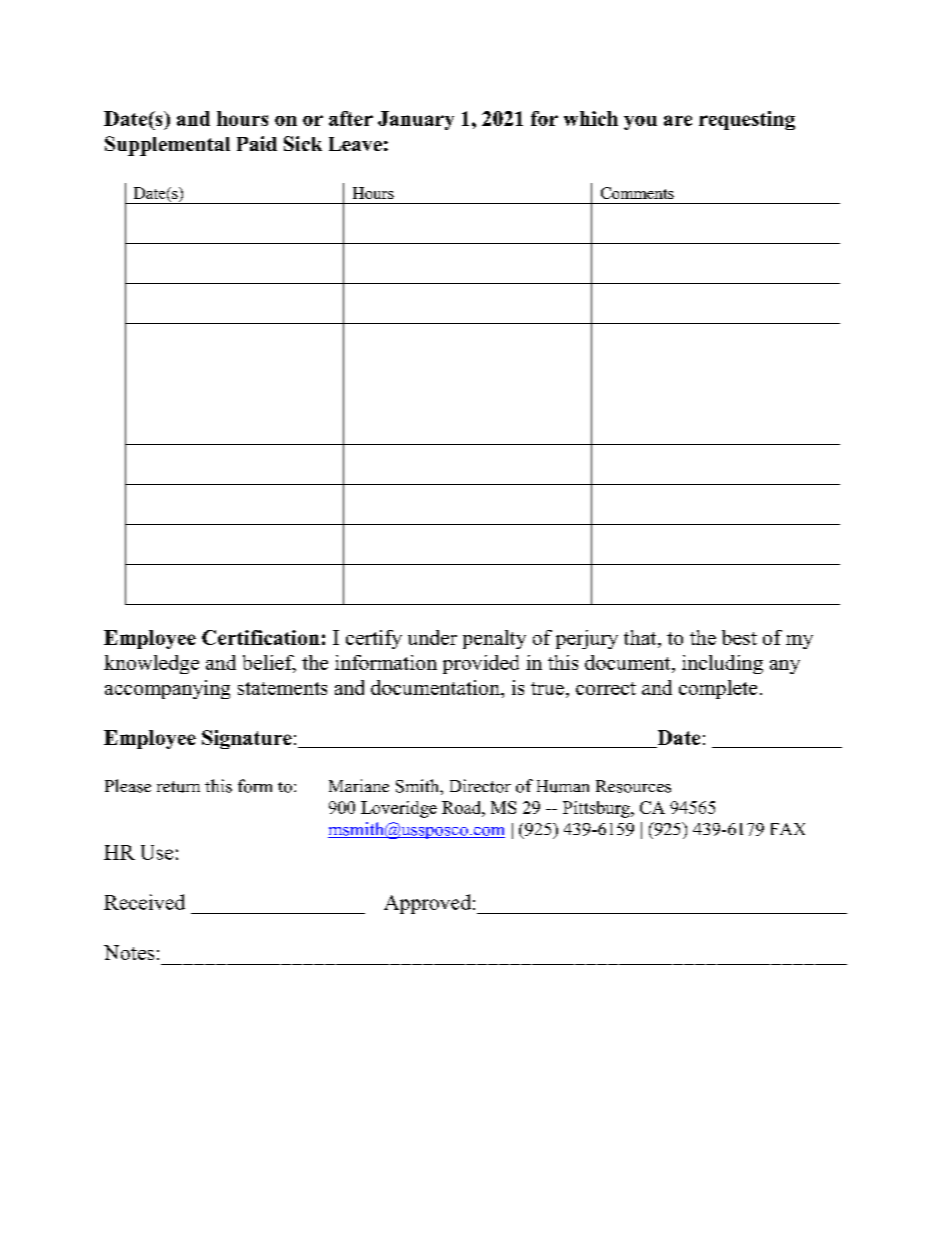  What do you see at coordinates (416, 120) in the image?
I see `January` at bounding box center [416, 120].
